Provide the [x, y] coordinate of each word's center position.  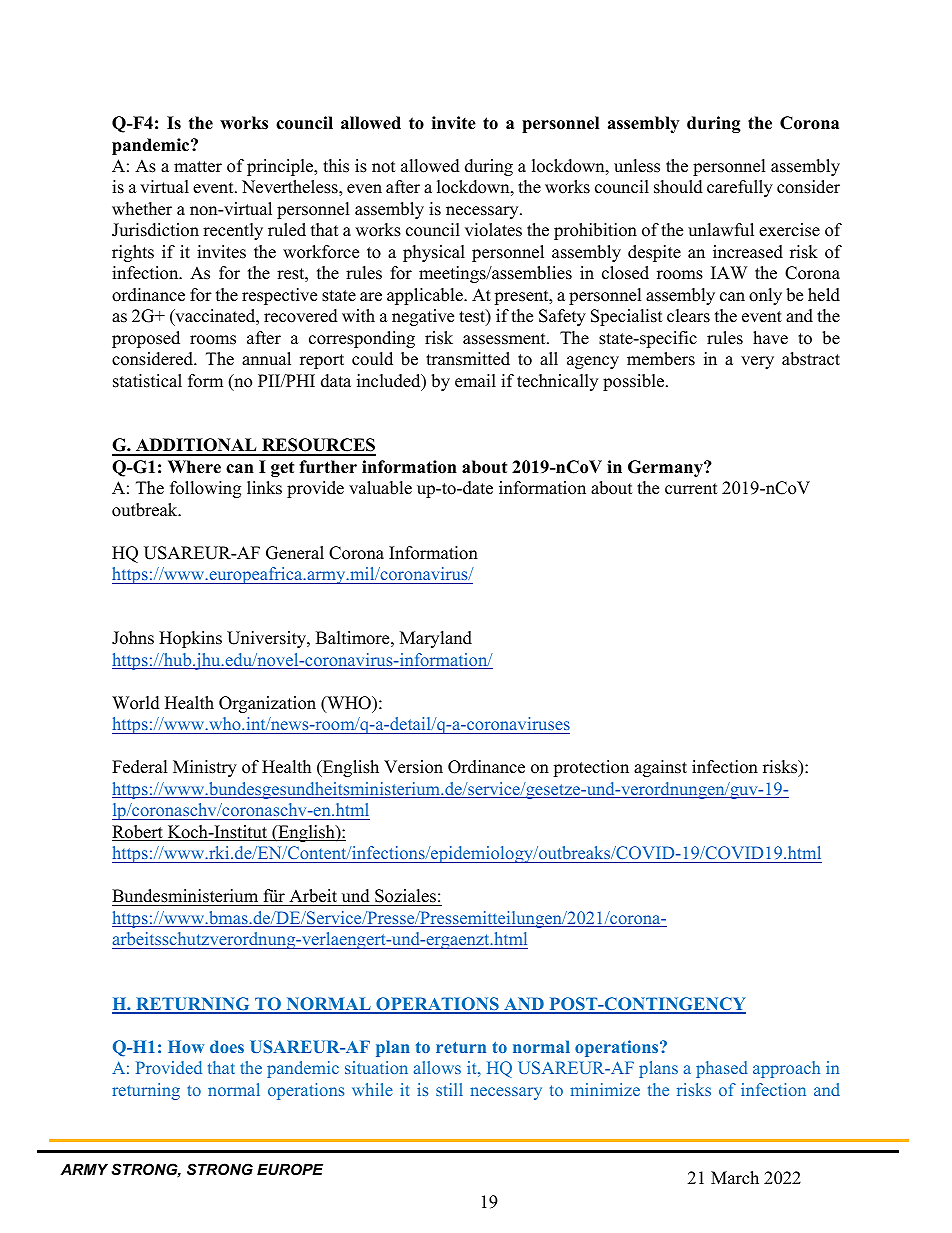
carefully [740, 188]
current [691, 489]
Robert [138, 833]
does [227, 1046]
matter [198, 167]
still [449, 1089]
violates [493, 230]
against [660, 768]
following [205, 489]
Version [413, 767]
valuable [380, 488]
